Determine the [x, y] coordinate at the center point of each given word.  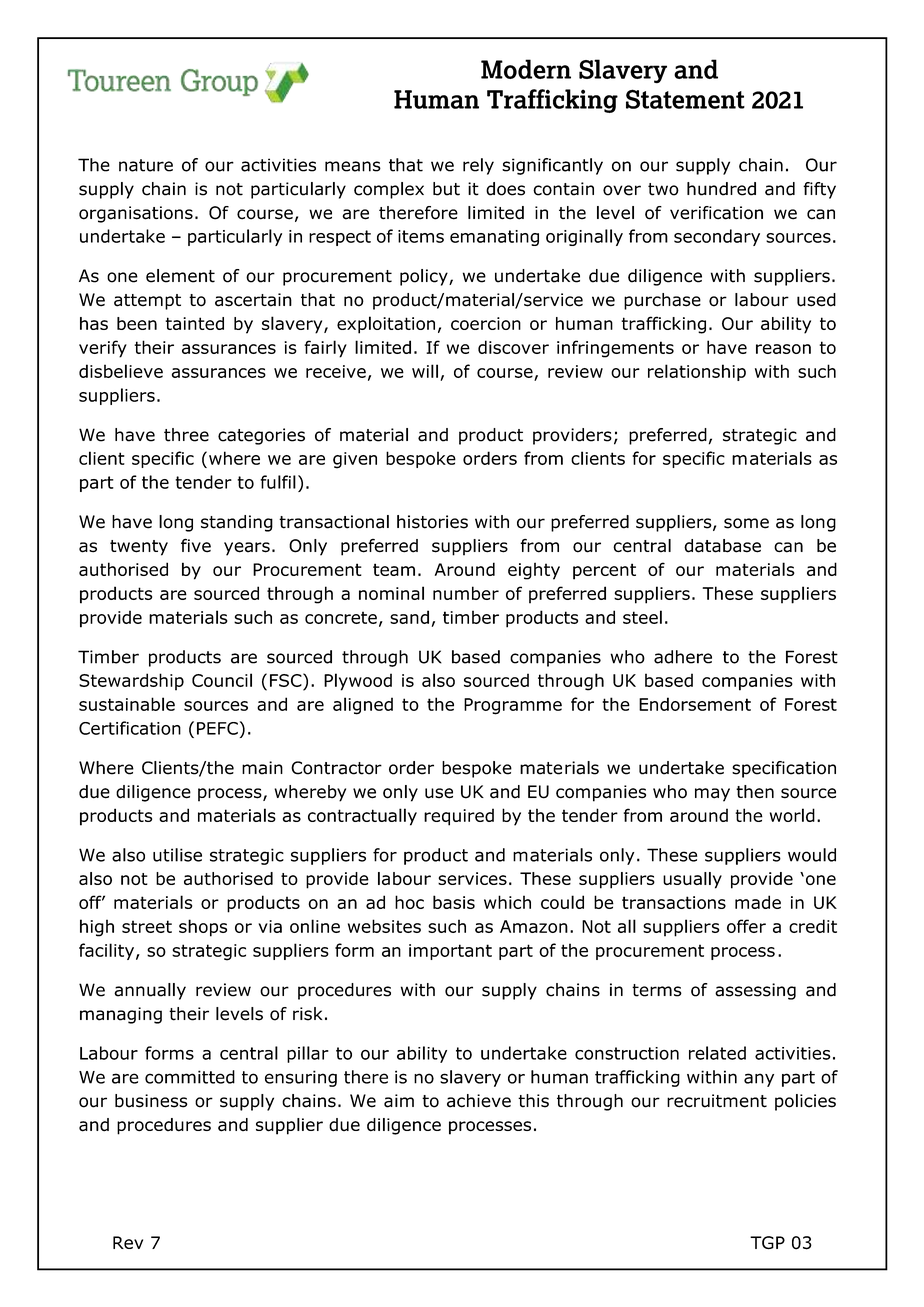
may [712, 795]
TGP [767, 1242]
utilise [177, 855]
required [459, 817]
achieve [479, 1101]
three [186, 435]
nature [146, 165]
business [151, 1101]
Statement [685, 99]
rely [478, 166]
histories [432, 522]
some [746, 523]
